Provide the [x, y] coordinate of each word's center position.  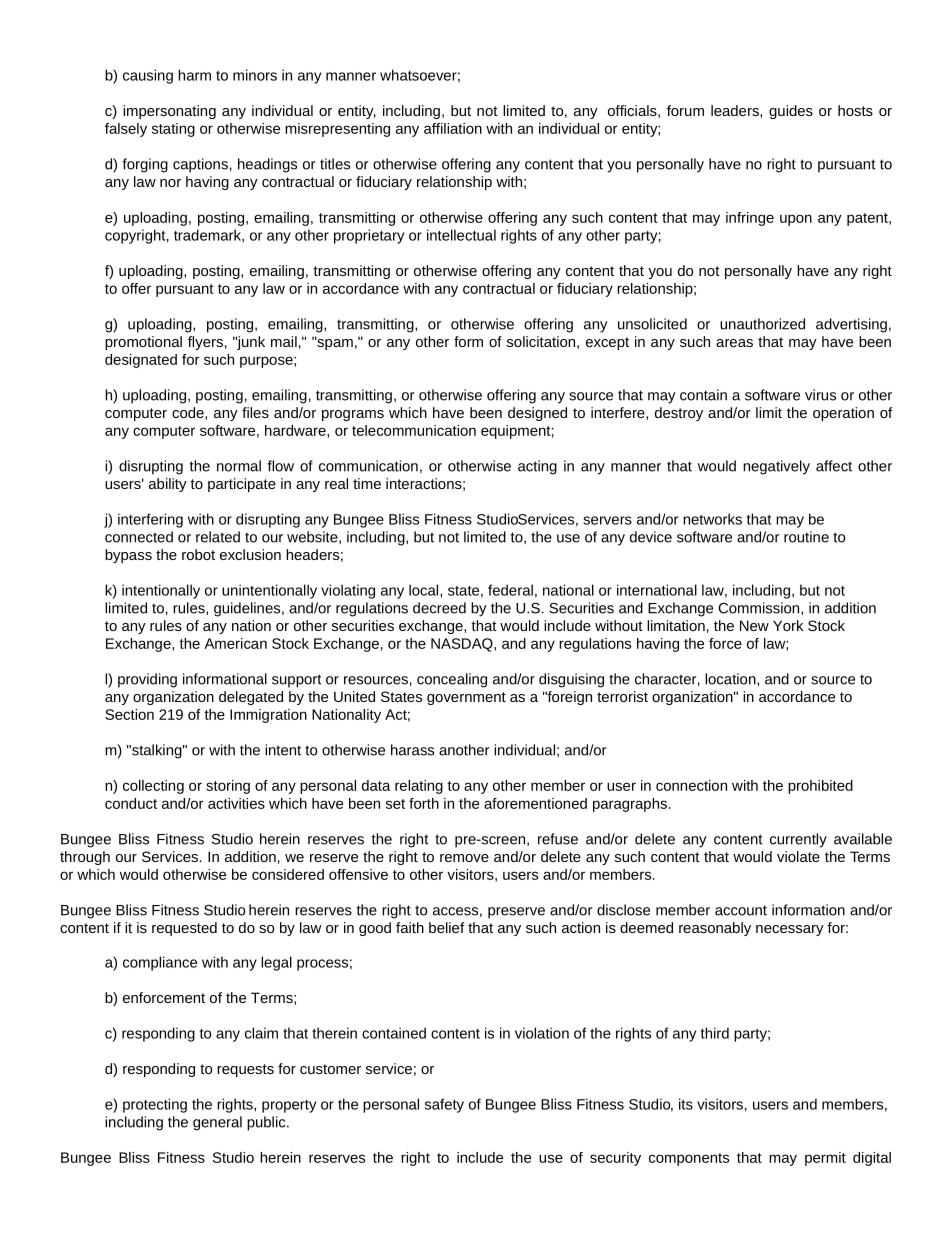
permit [825, 1159]
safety [444, 1105]
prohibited [820, 787]
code [189, 412]
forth [424, 803]
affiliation [453, 128]
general [217, 1123]
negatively [776, 467]
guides [791, 112]
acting [537, 467]
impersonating [169, 112]
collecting [153, 787]
